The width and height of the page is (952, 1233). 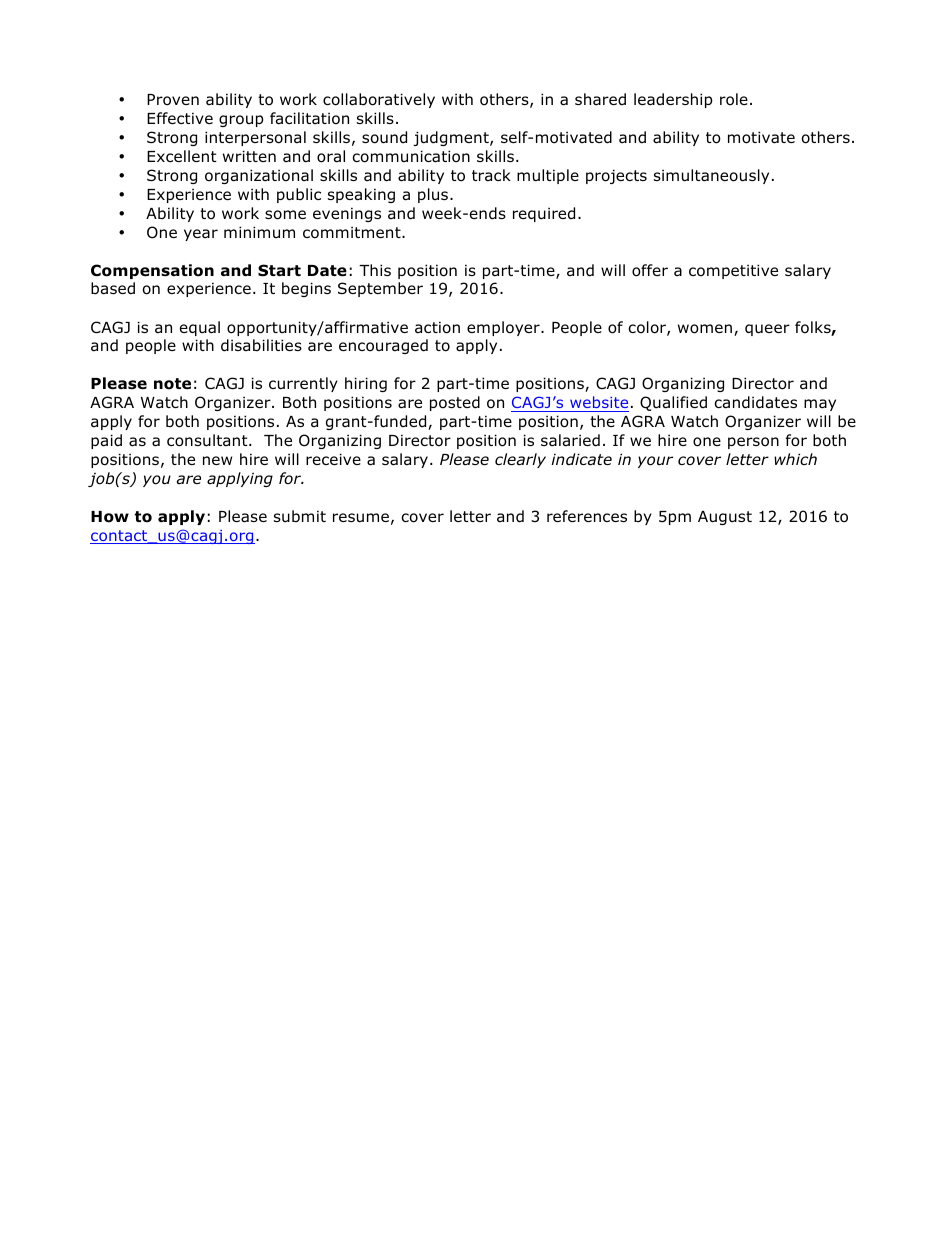 What do you see at coordinates (353, 232) in the page?
I see `commitment` at bounding box center [353, 232].
